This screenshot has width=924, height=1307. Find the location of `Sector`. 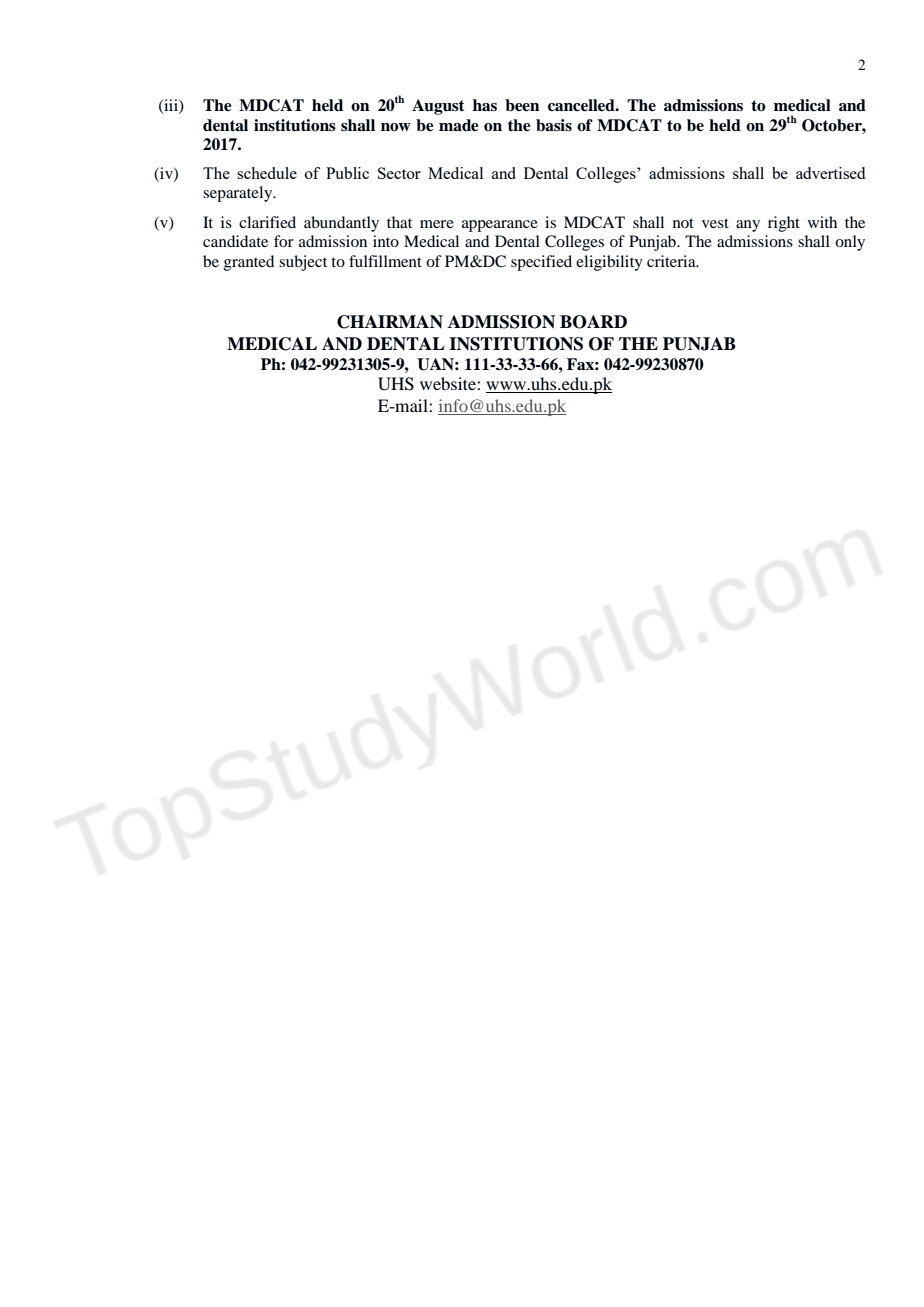

Sector is located at coordinates (399, 173).
